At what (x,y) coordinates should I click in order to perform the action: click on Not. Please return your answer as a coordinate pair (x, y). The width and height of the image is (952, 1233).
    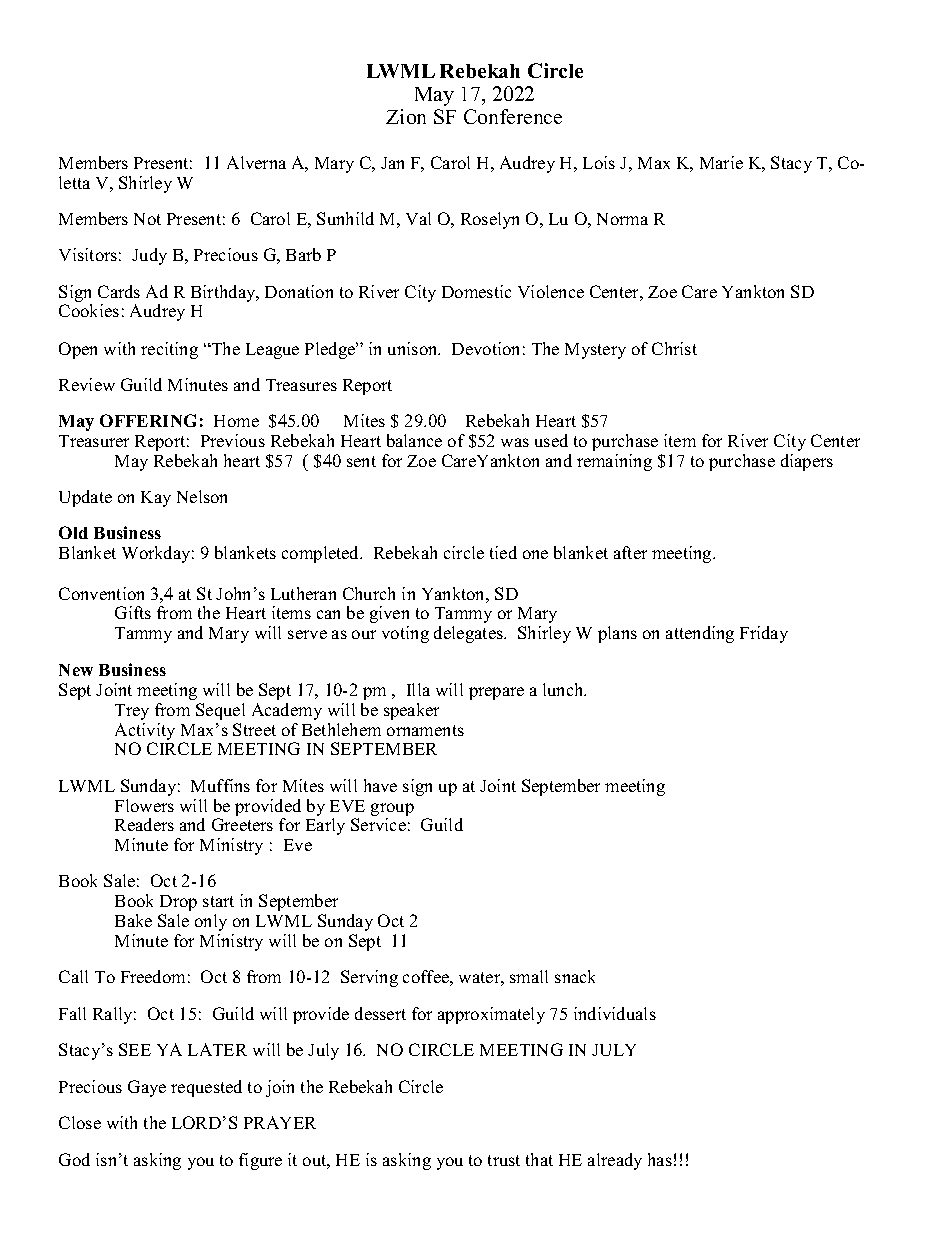
    Looking at the image, I should click on (147, 219).
